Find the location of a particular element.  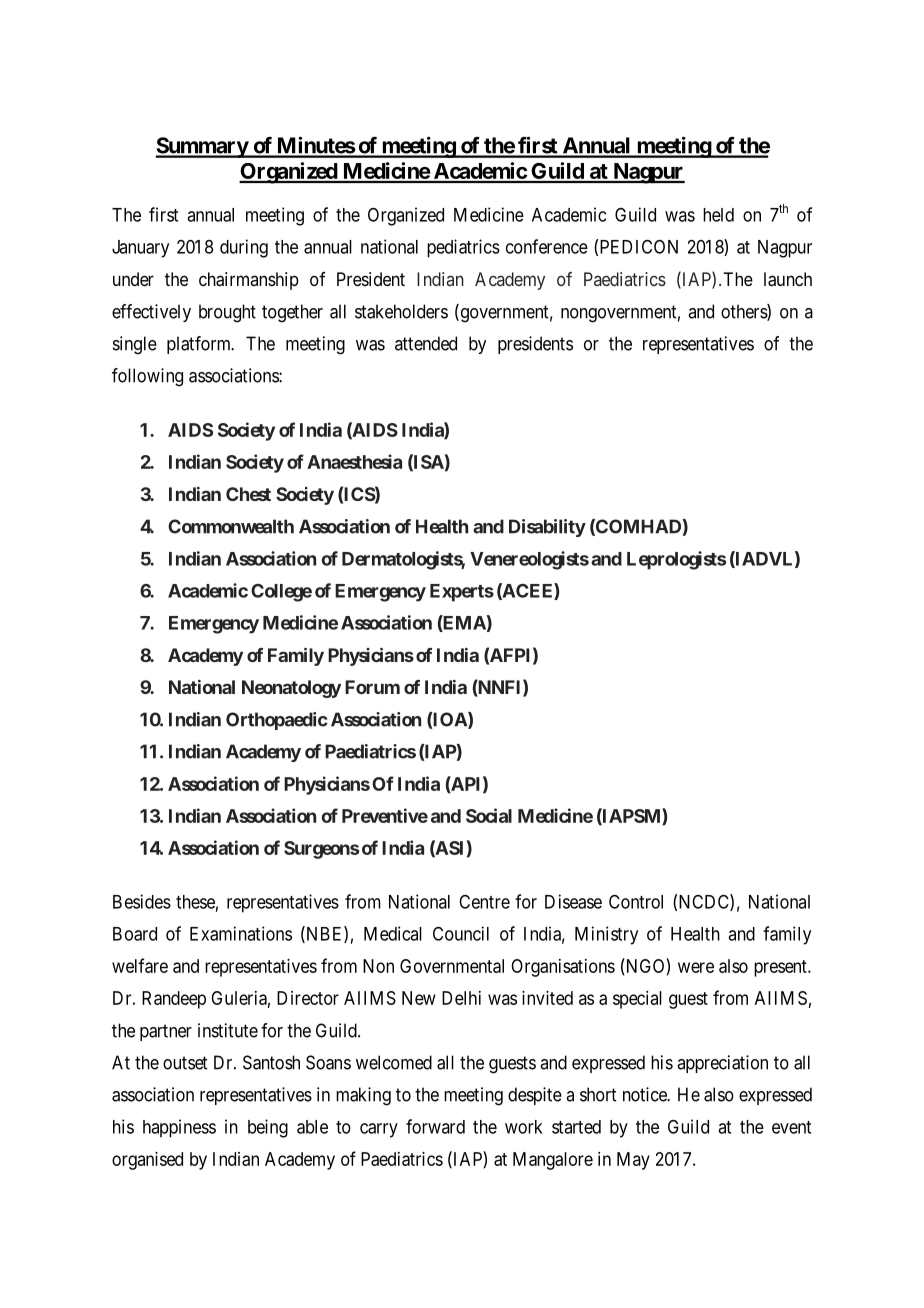

during is located at coordinates (244, 248).
